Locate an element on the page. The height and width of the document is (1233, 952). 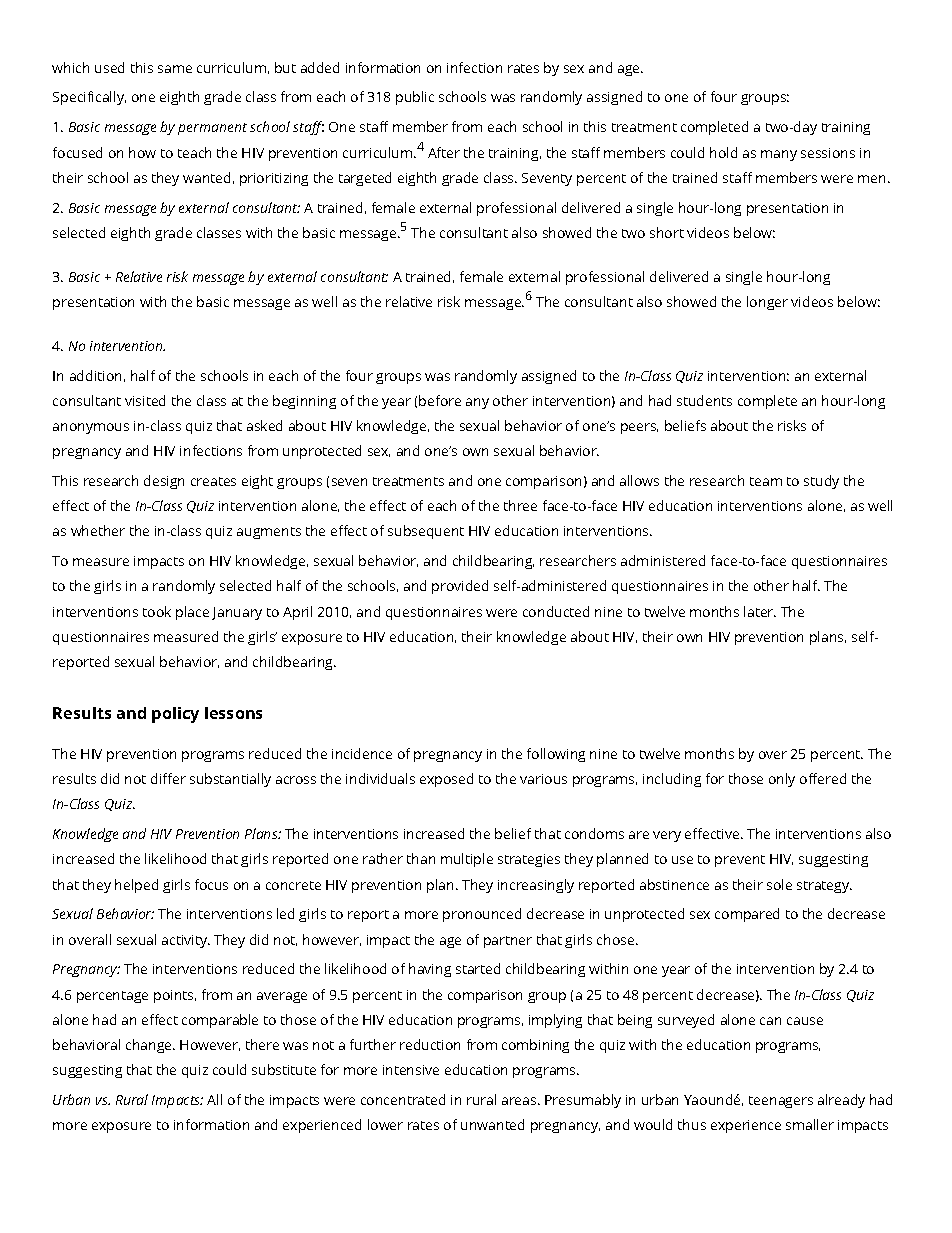
change is located at coordinates (150, 1046).
